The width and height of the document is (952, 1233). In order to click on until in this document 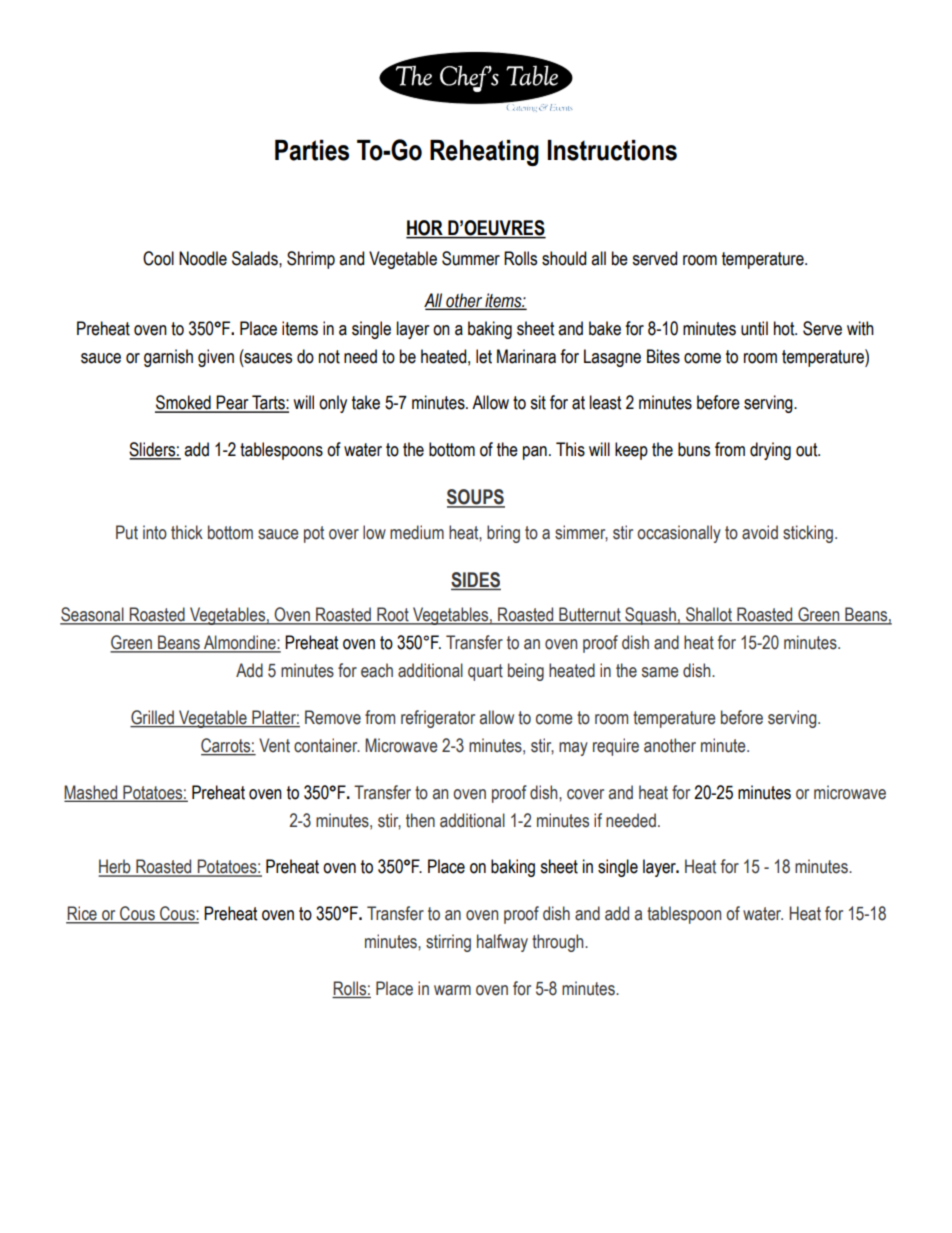, I will do `click(754, 328)`.
